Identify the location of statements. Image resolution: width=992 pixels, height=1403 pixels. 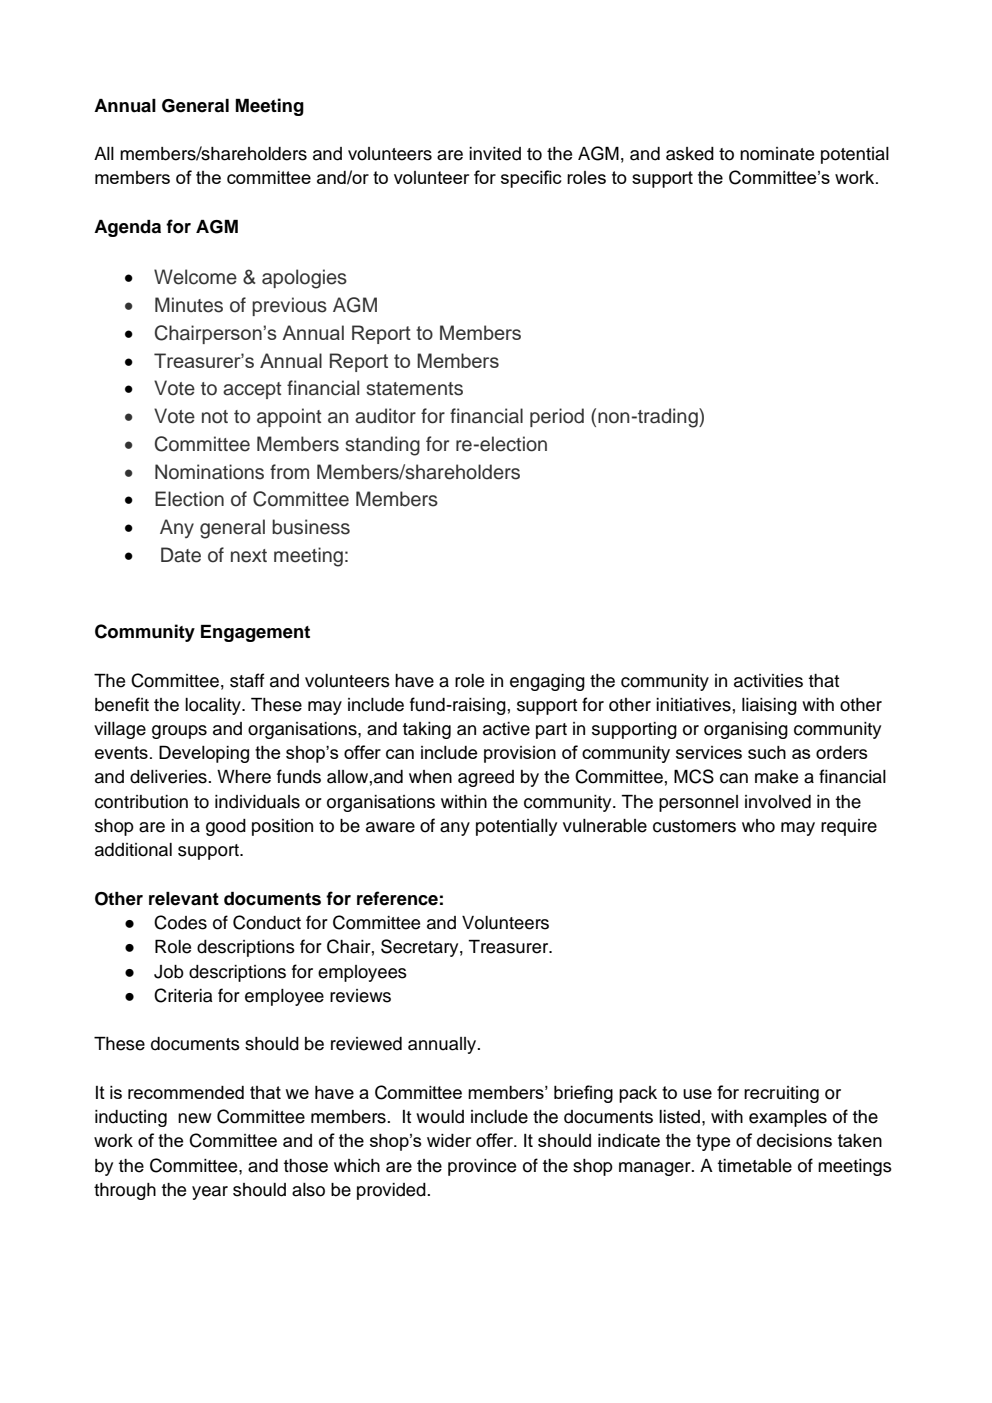
(414, 389).
